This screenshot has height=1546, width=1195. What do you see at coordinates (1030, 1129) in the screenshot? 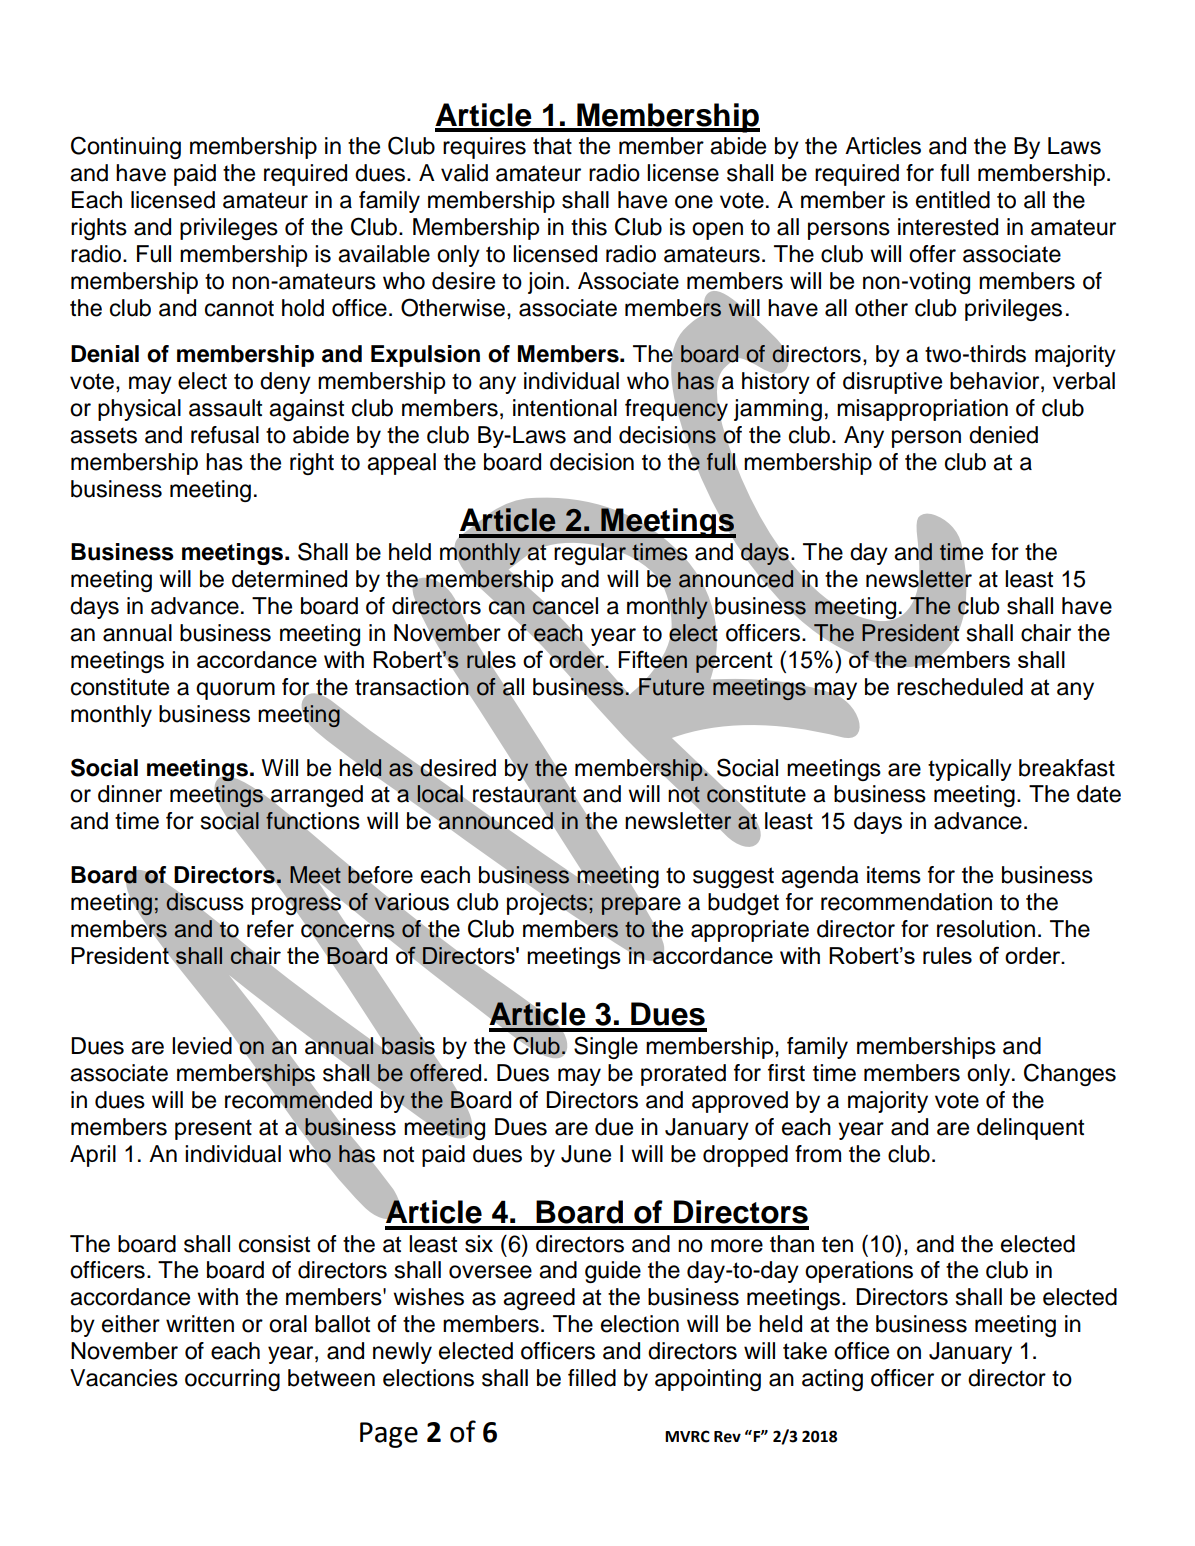
I see `delinquent` at bounding box center [1030, 1129].
